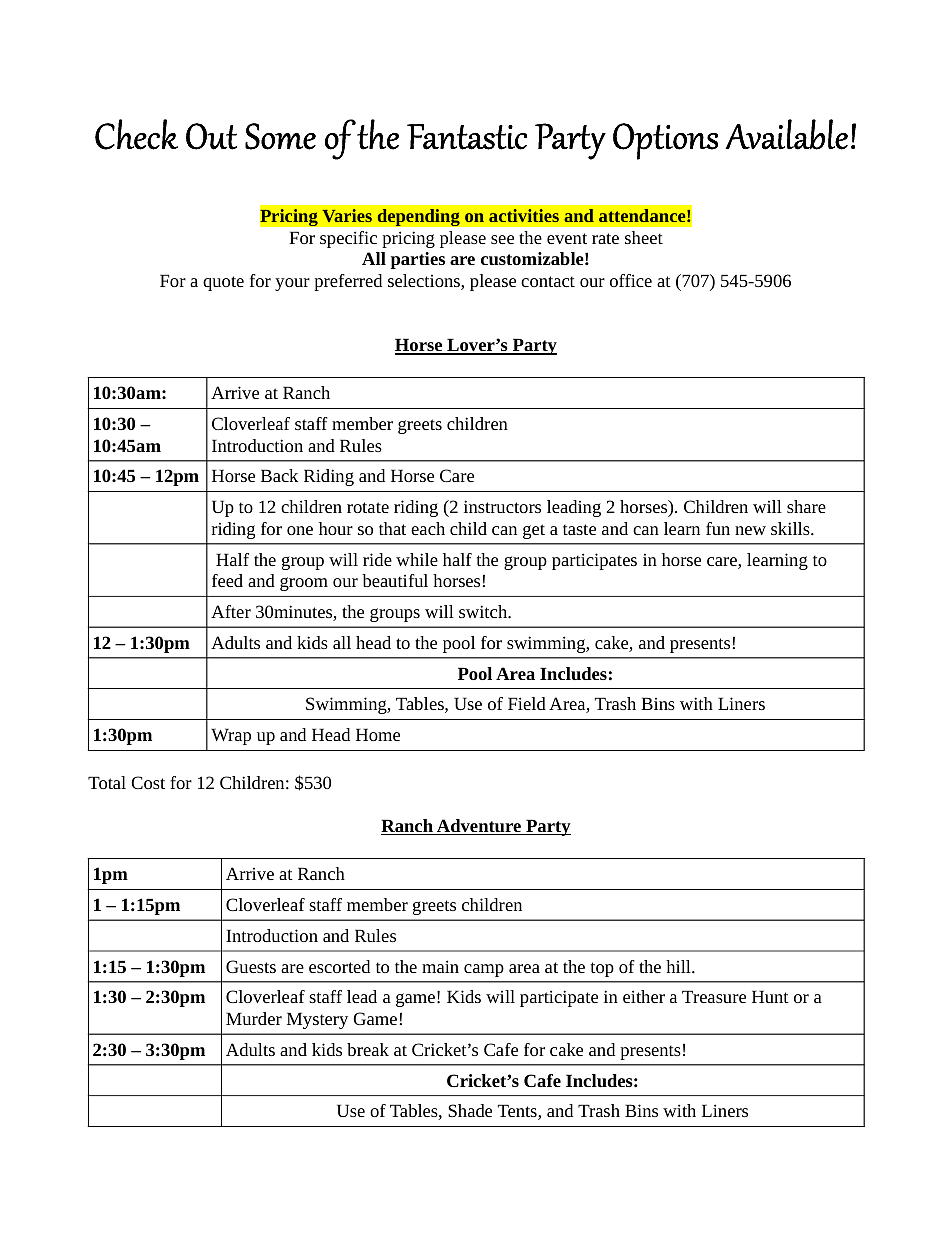  What do you see at coordinates (418, 260) in the document?
I see `parties` at bounding box center [418, 260].
